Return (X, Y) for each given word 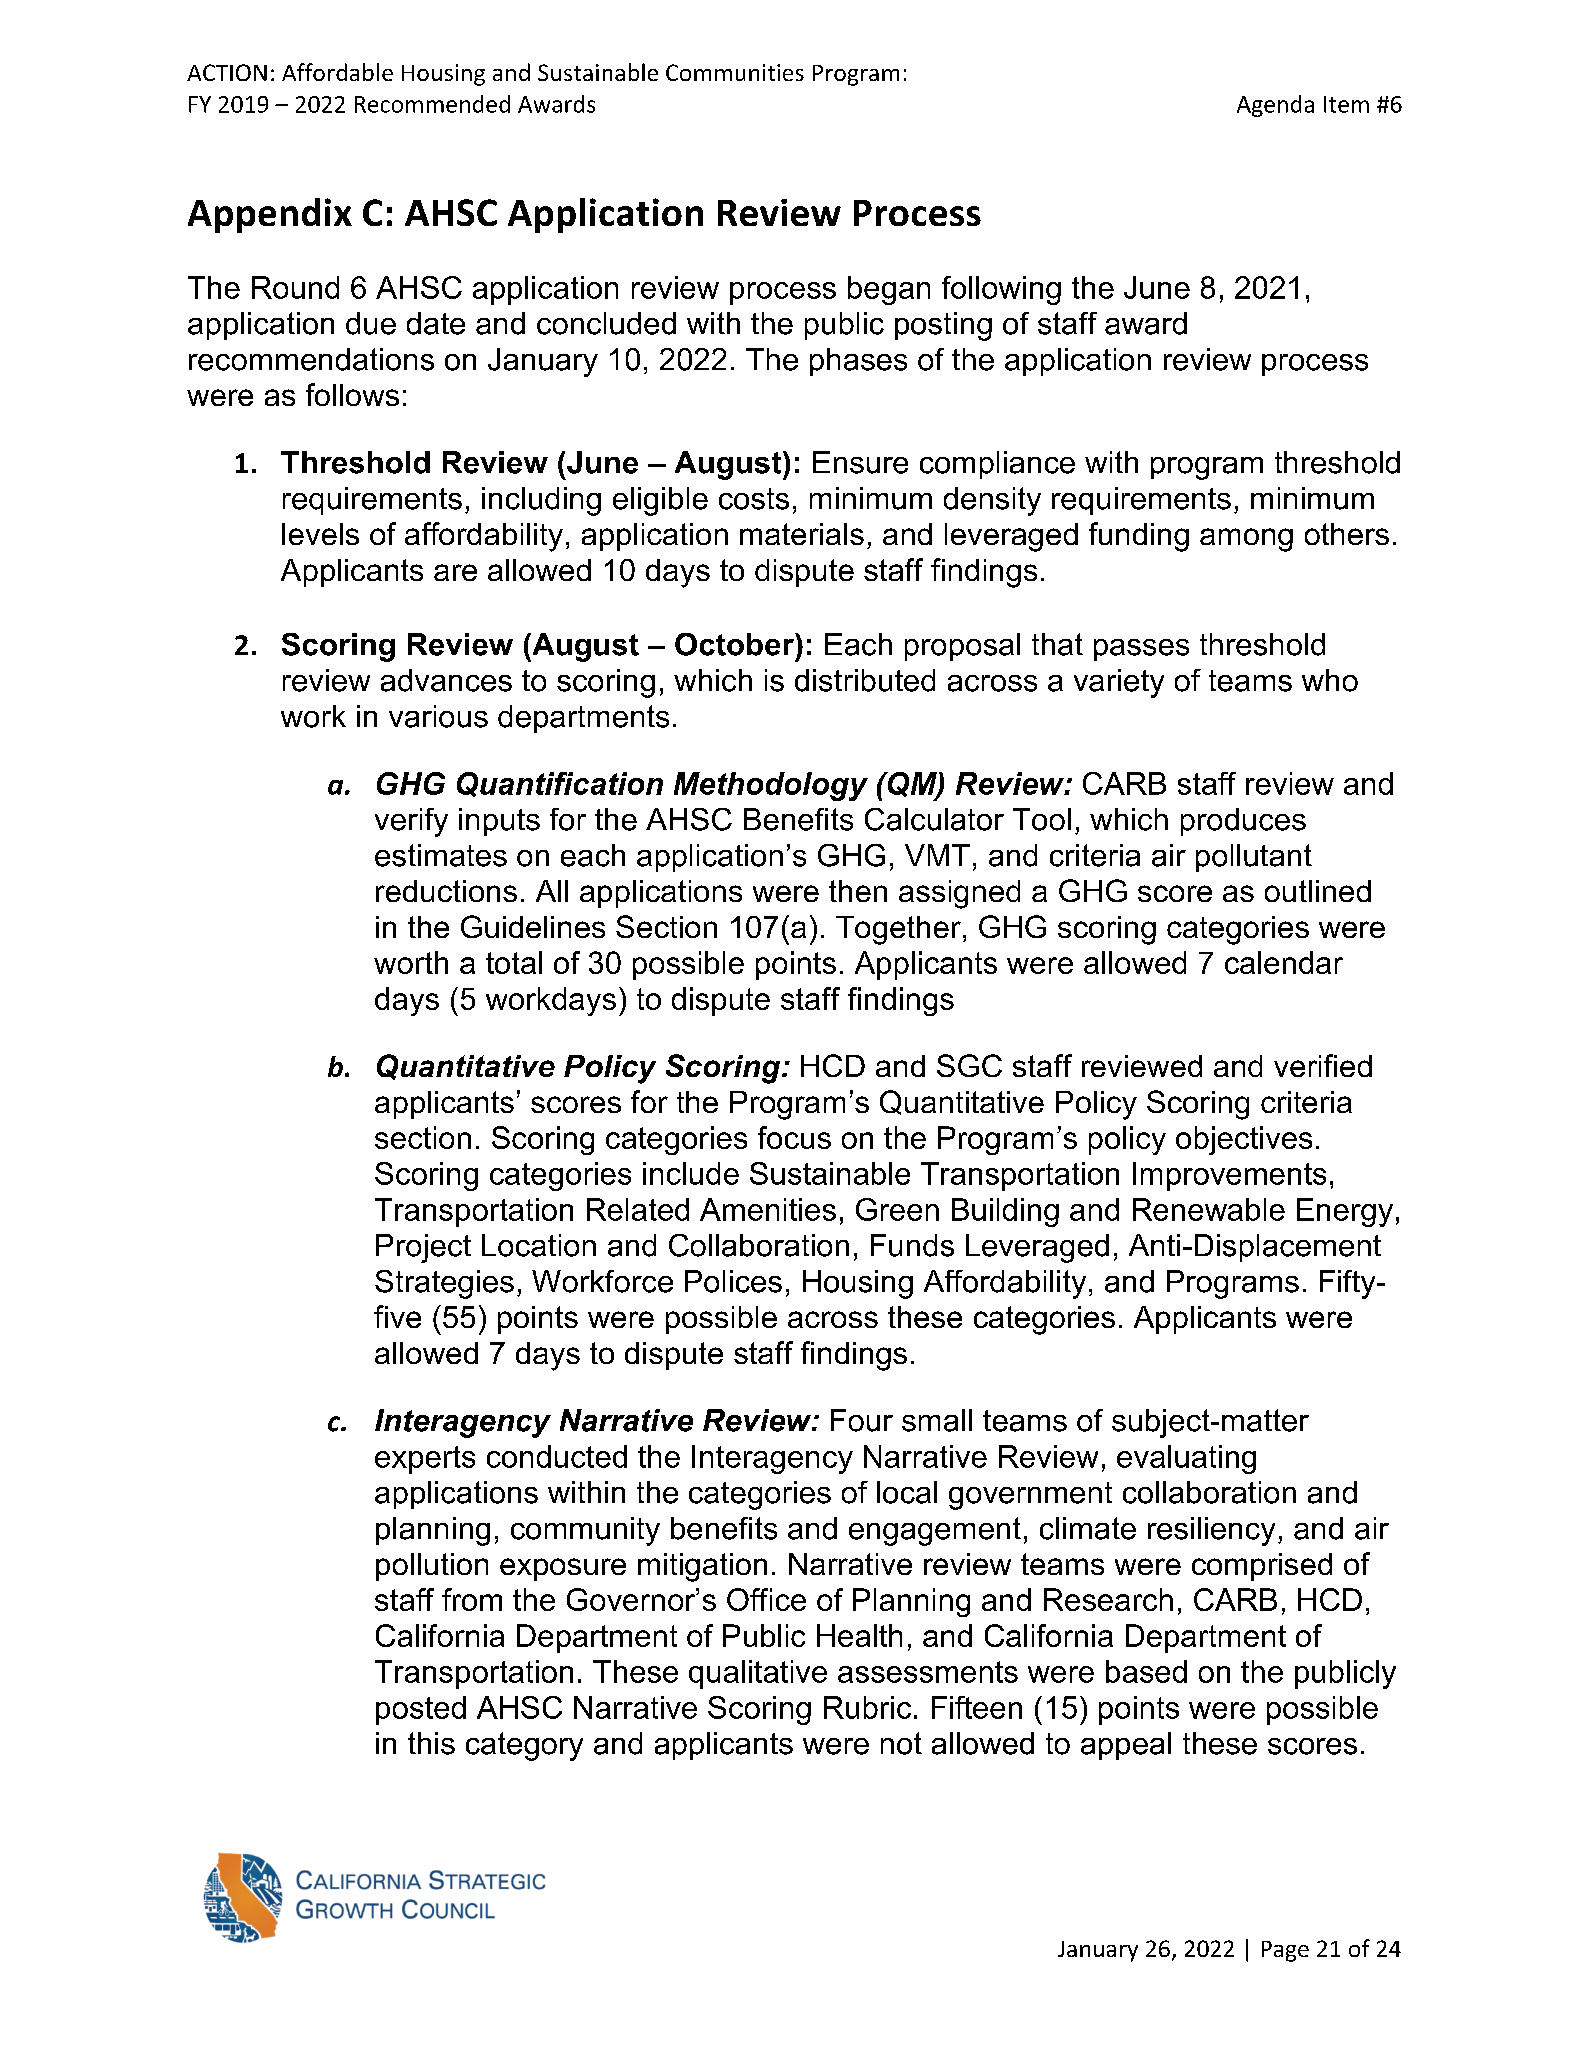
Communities (735, 72)
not (901, 1743)
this (431, 1743)
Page (1285, 1951)
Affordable (337, 72)
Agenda (1275, 106)
